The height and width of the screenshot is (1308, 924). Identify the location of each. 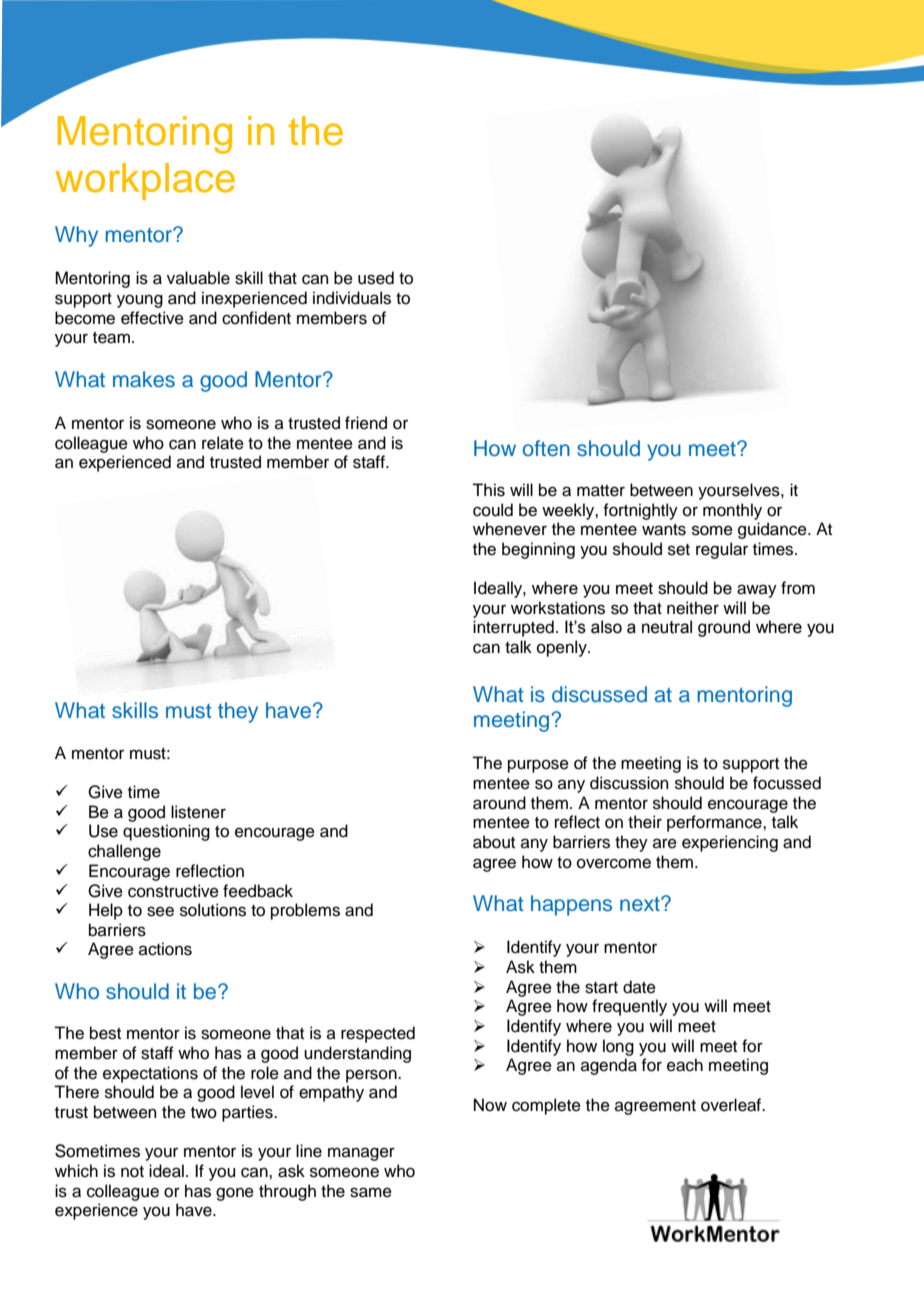
(685, 1065).
